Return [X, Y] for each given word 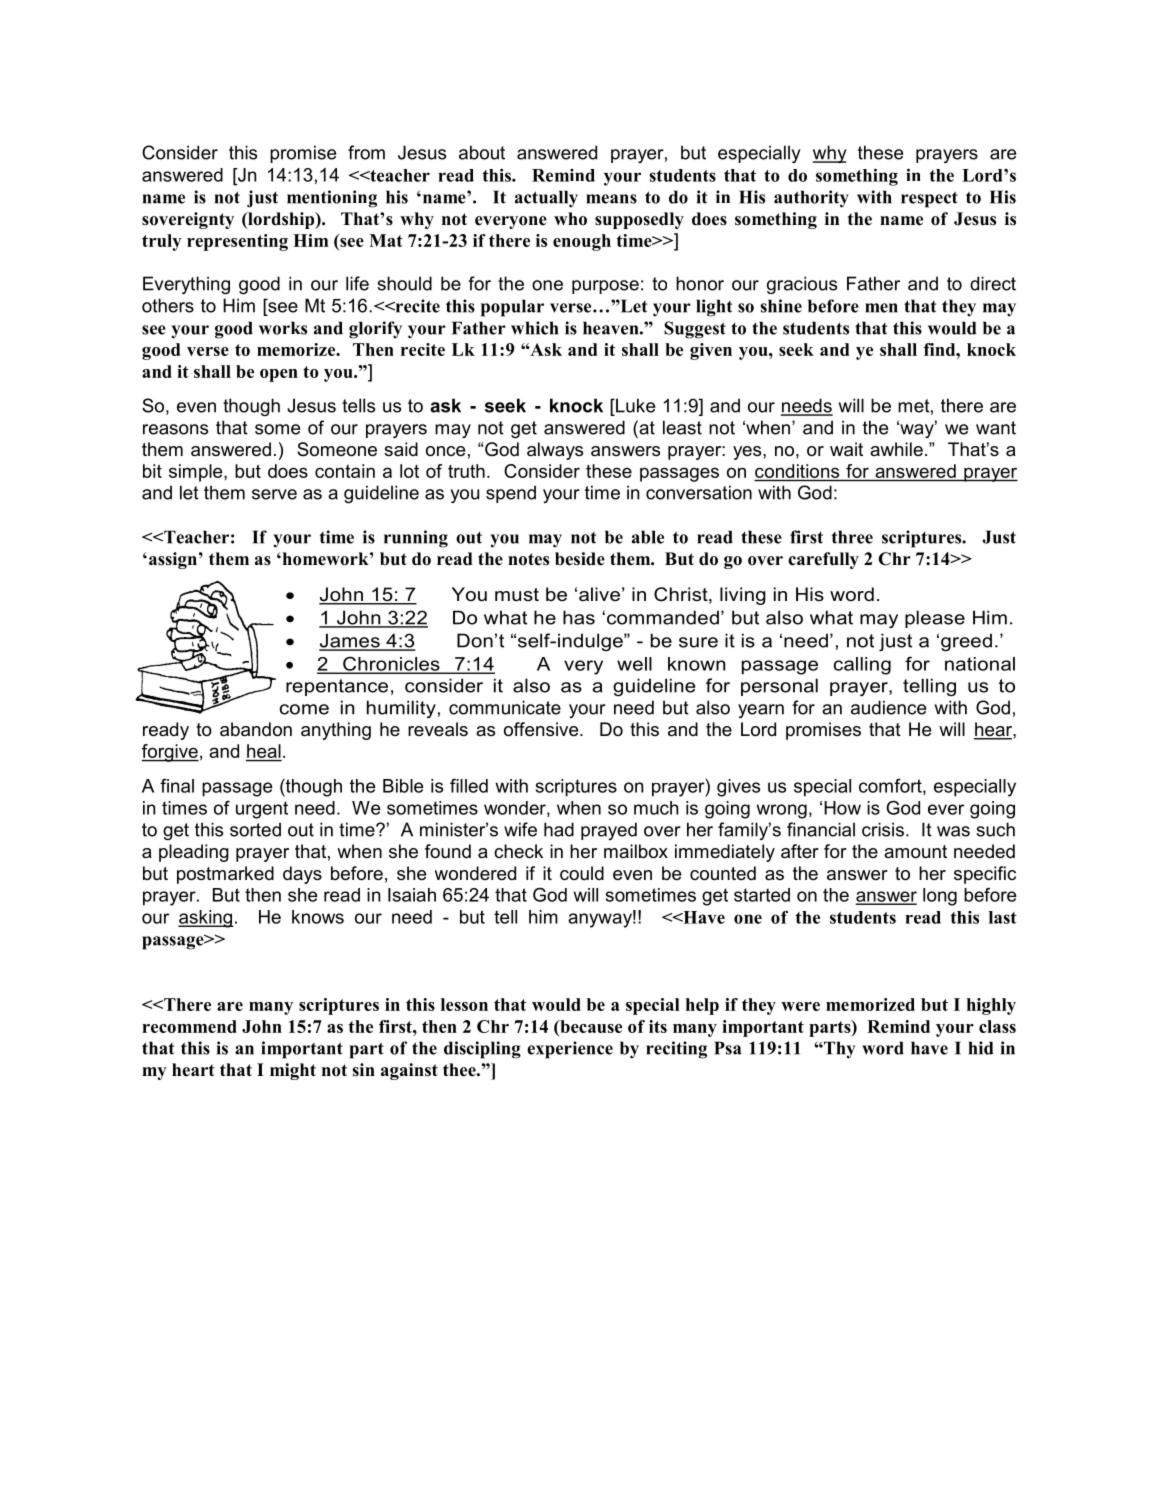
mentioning [332, 199]
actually [546, 199]
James [350, 641]
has [579, 617]
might [293, 1071]
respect [929, 199]
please [935, 619]
